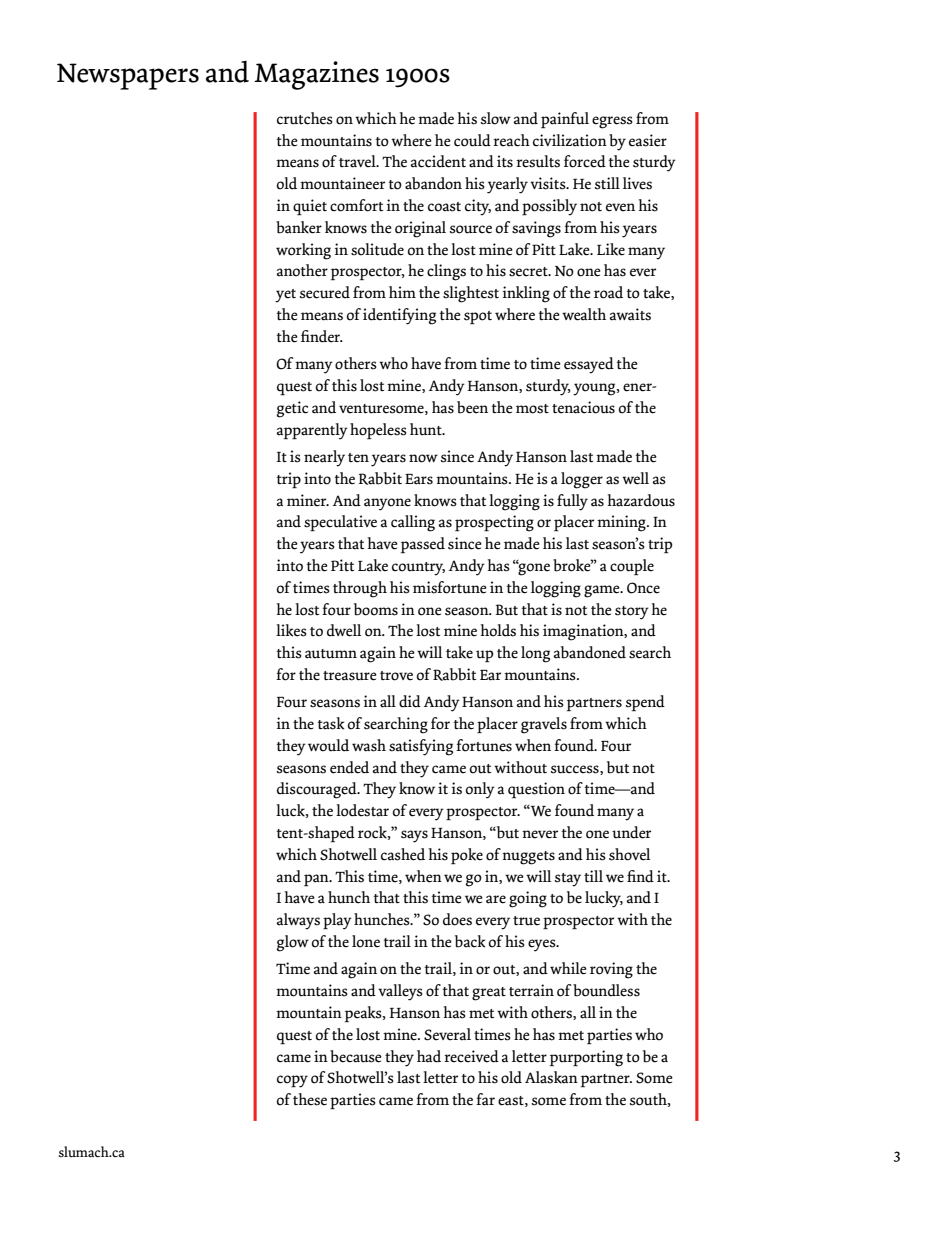 The image size is (952, 1233). I want to click on discouraged, so click(318, 790).
